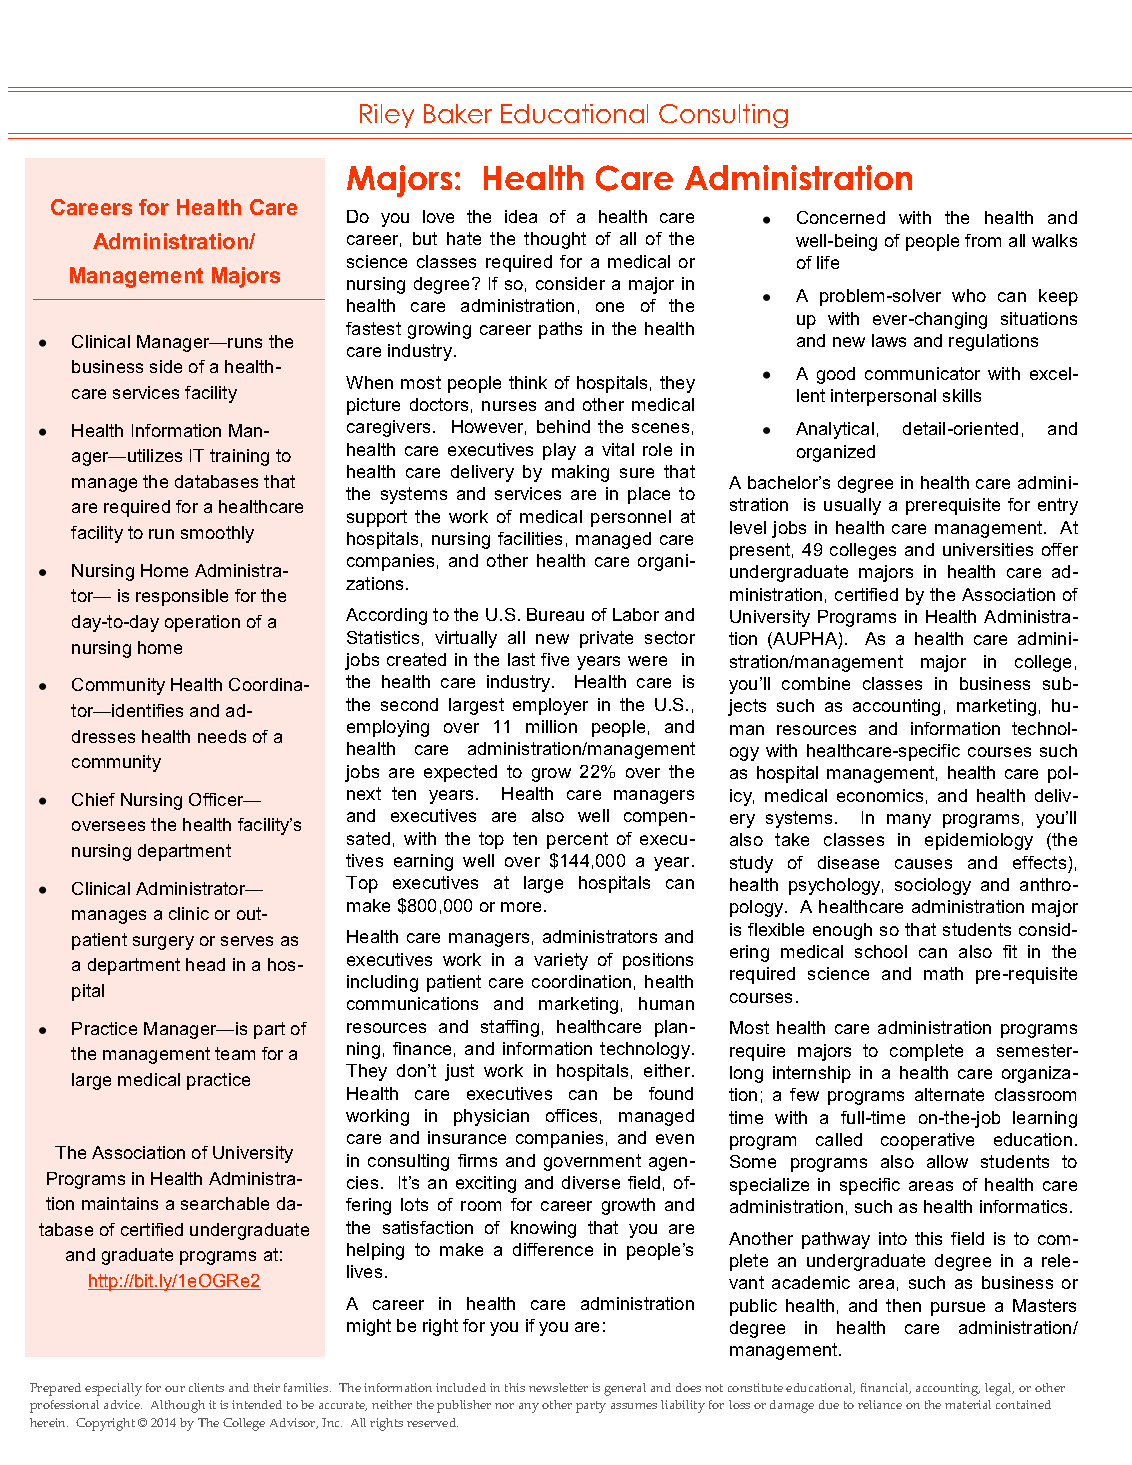 The width and height of the screenshot is (1132, 1465). What do you see at coordinates (949, 1094) in the screenshot?
I see `alternate` at bounding box center [949, 1094].
